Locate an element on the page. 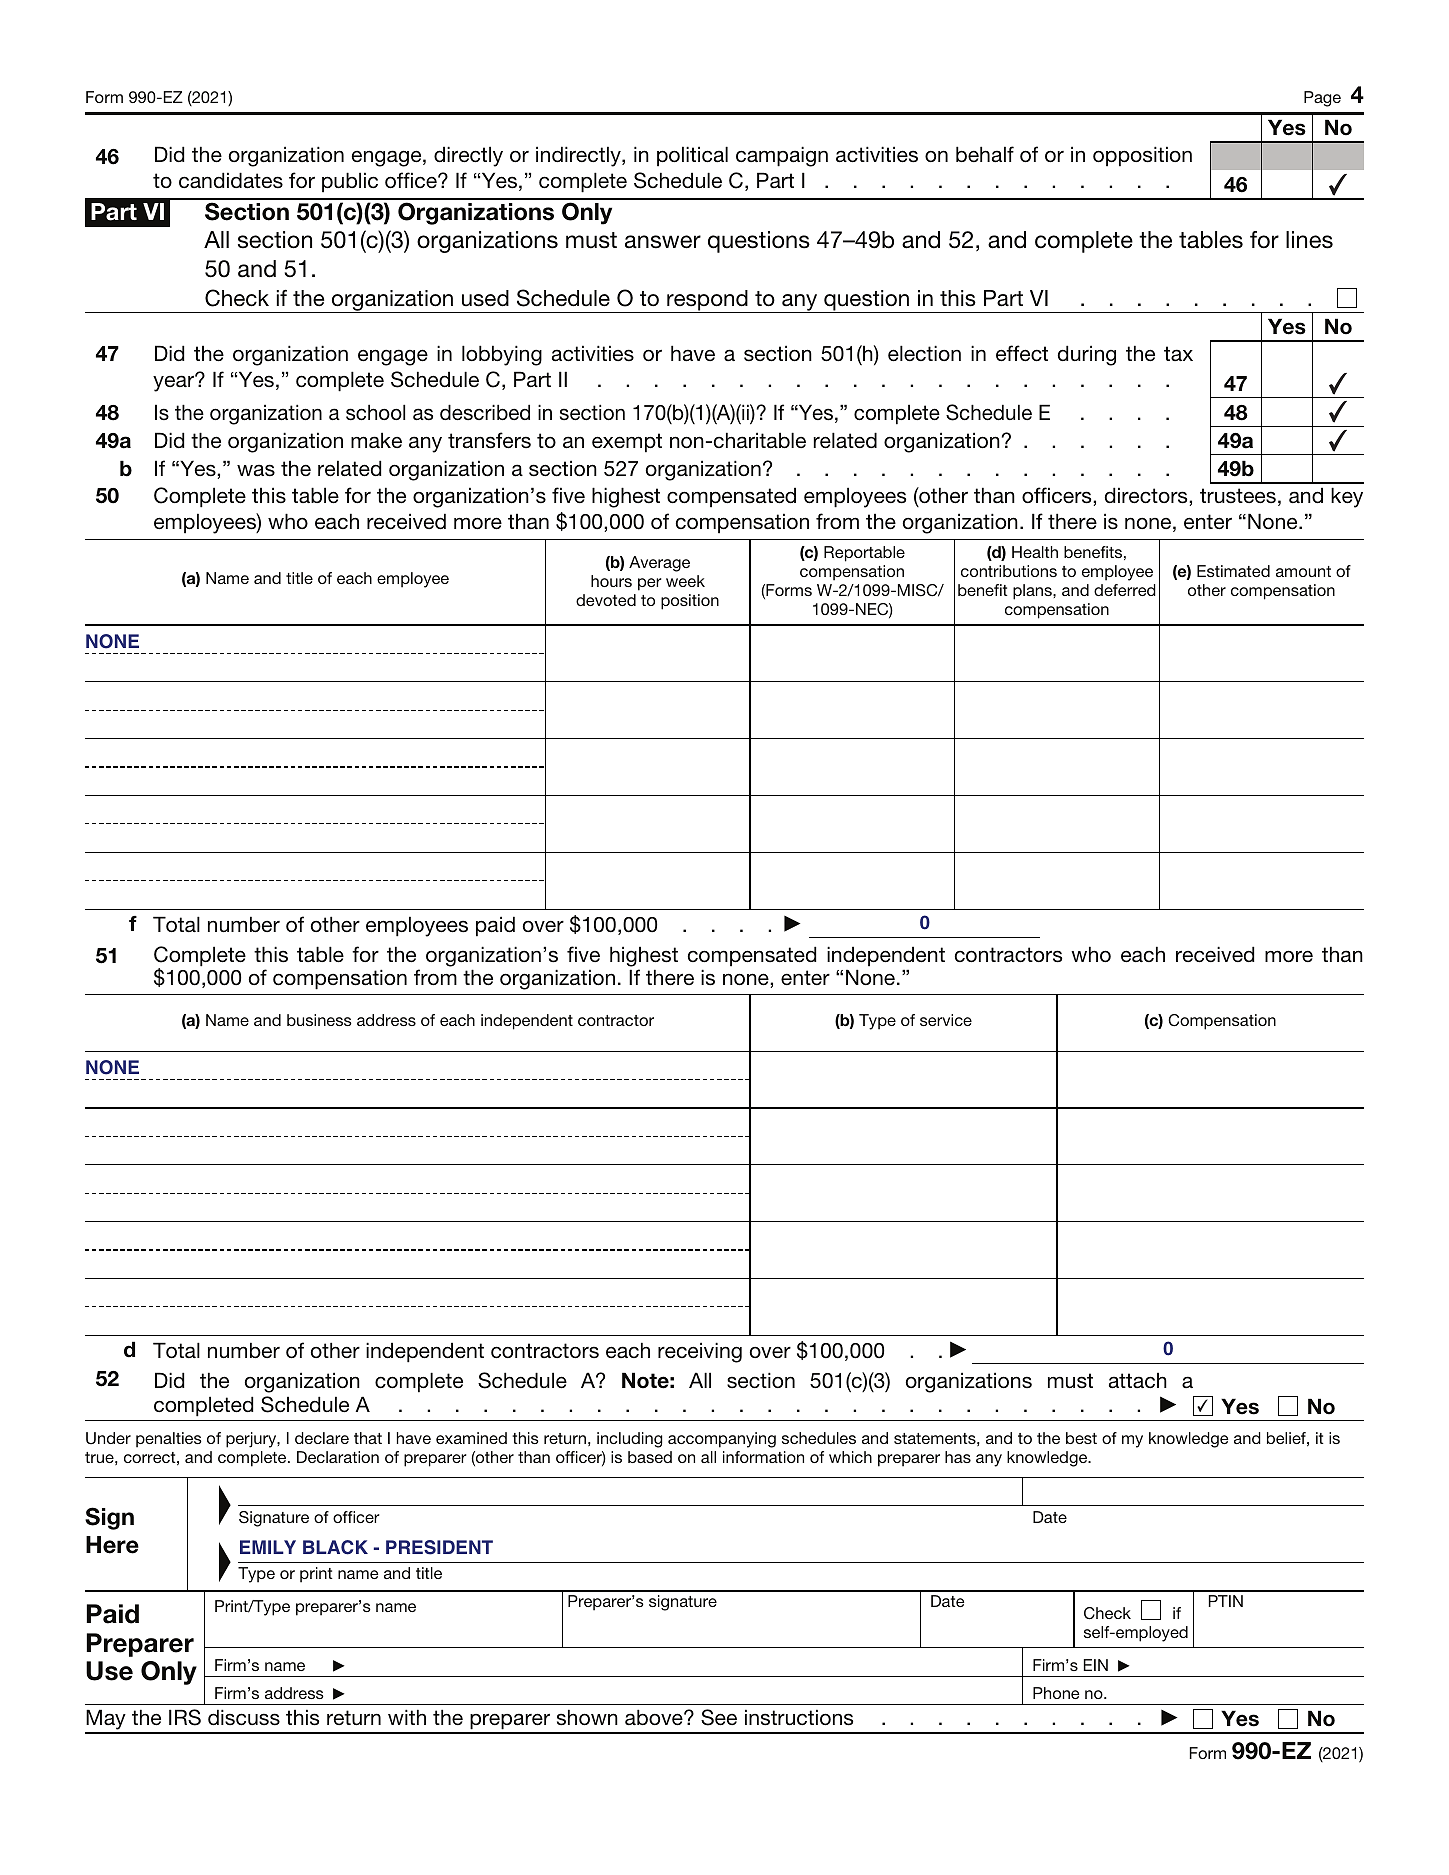 The width and height of the image is (1449, 1875). discuss is located at coordinates (244, 1717).
